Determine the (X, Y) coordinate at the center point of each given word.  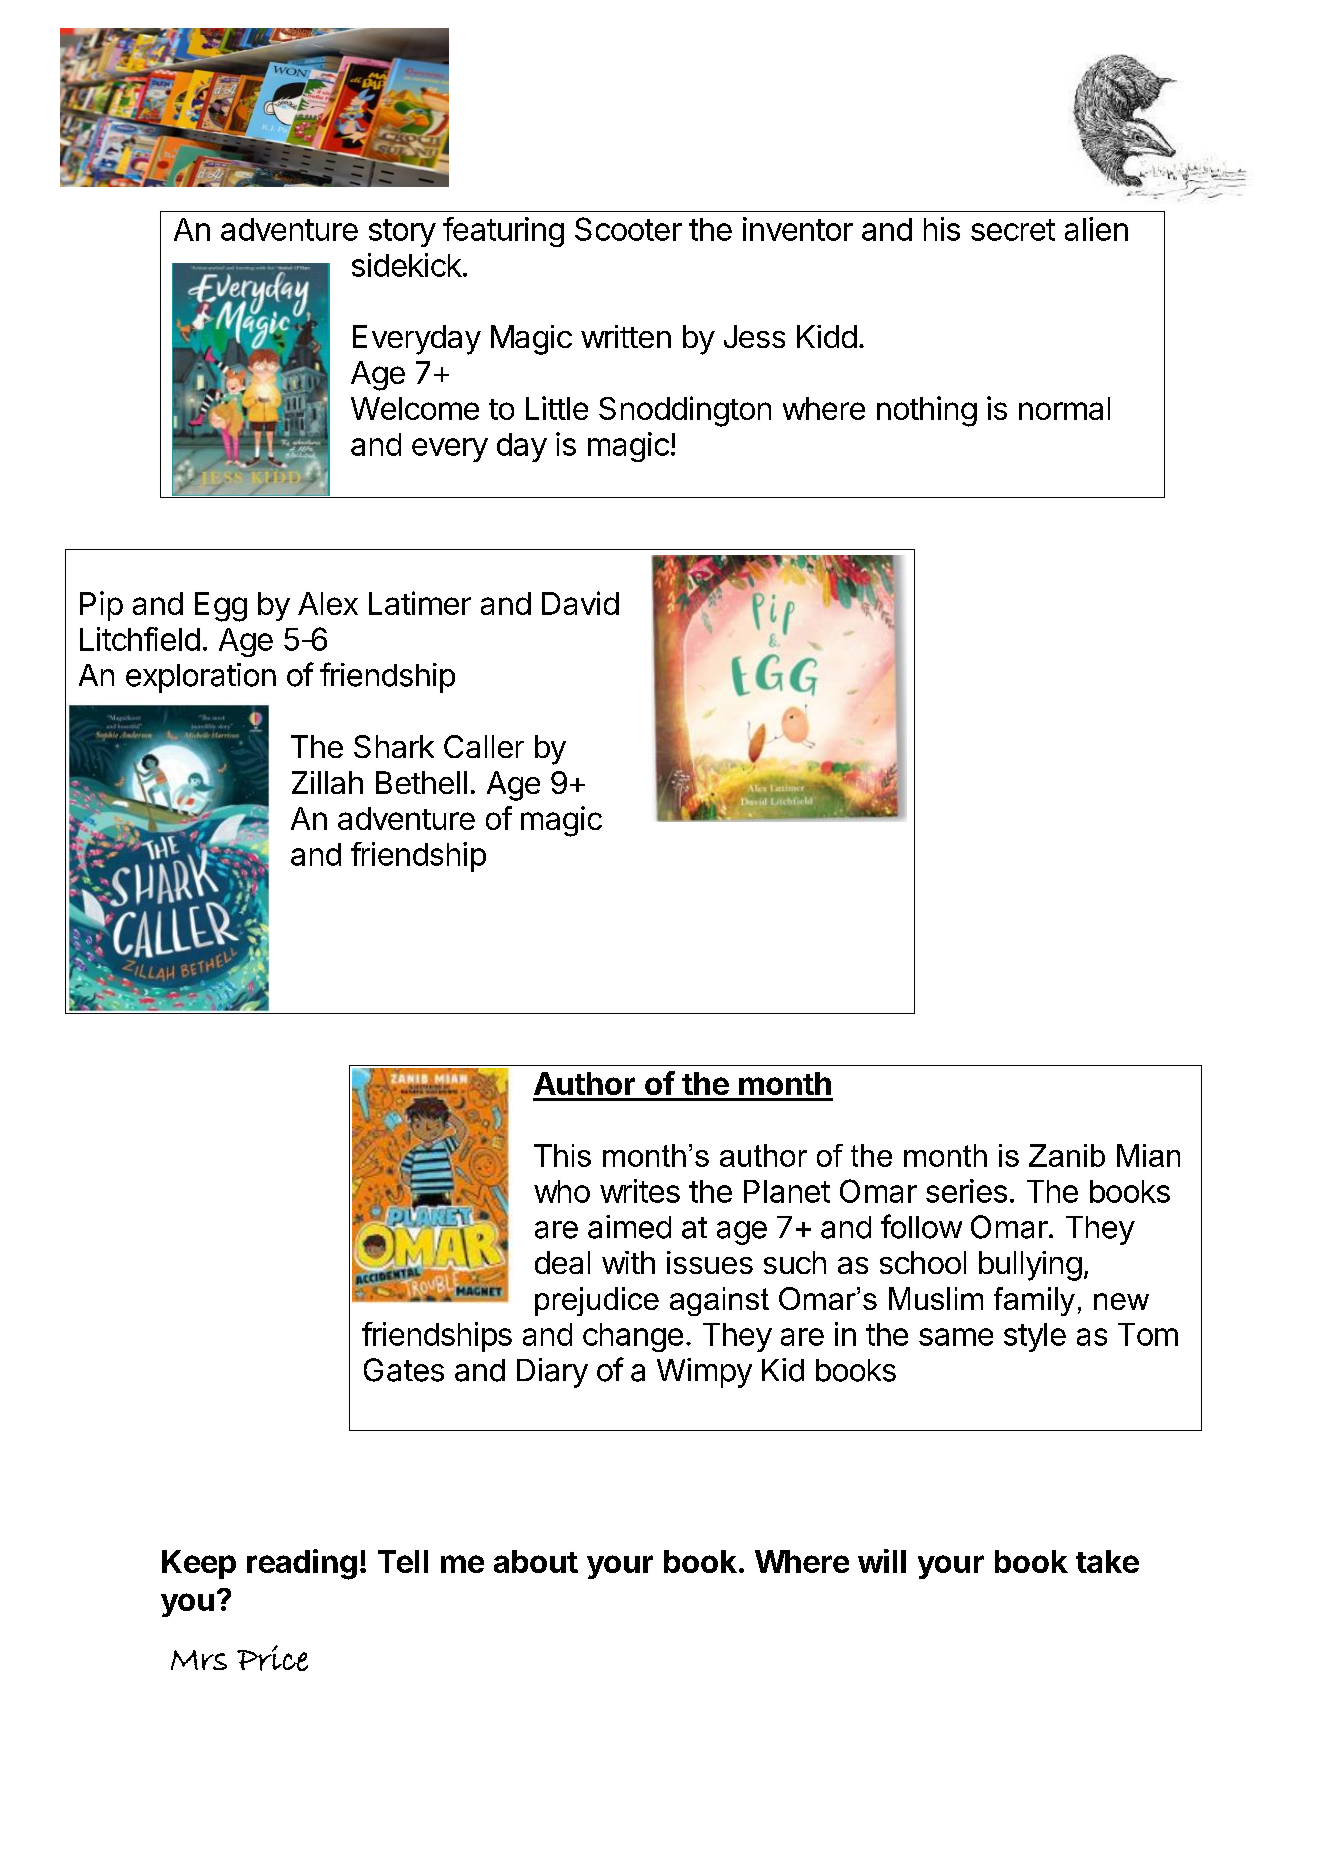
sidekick (407, 265)
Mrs (199, 1660)
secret (1013, 230)
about (536, 1561)
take (1107, 1561)
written (626, 336)
